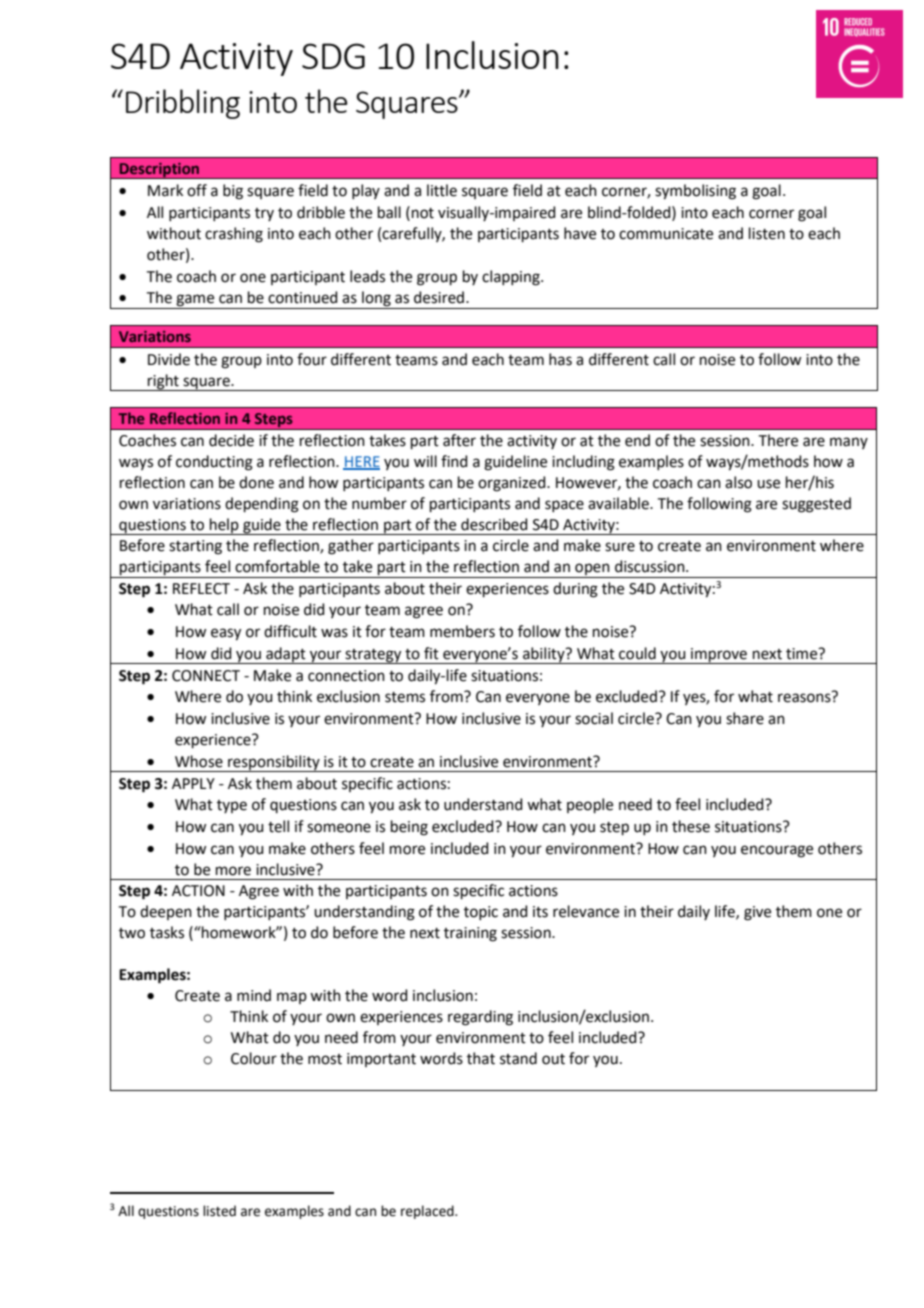  Describe the element at coordinates (803, 654) in the image. I see `time` at that location.
